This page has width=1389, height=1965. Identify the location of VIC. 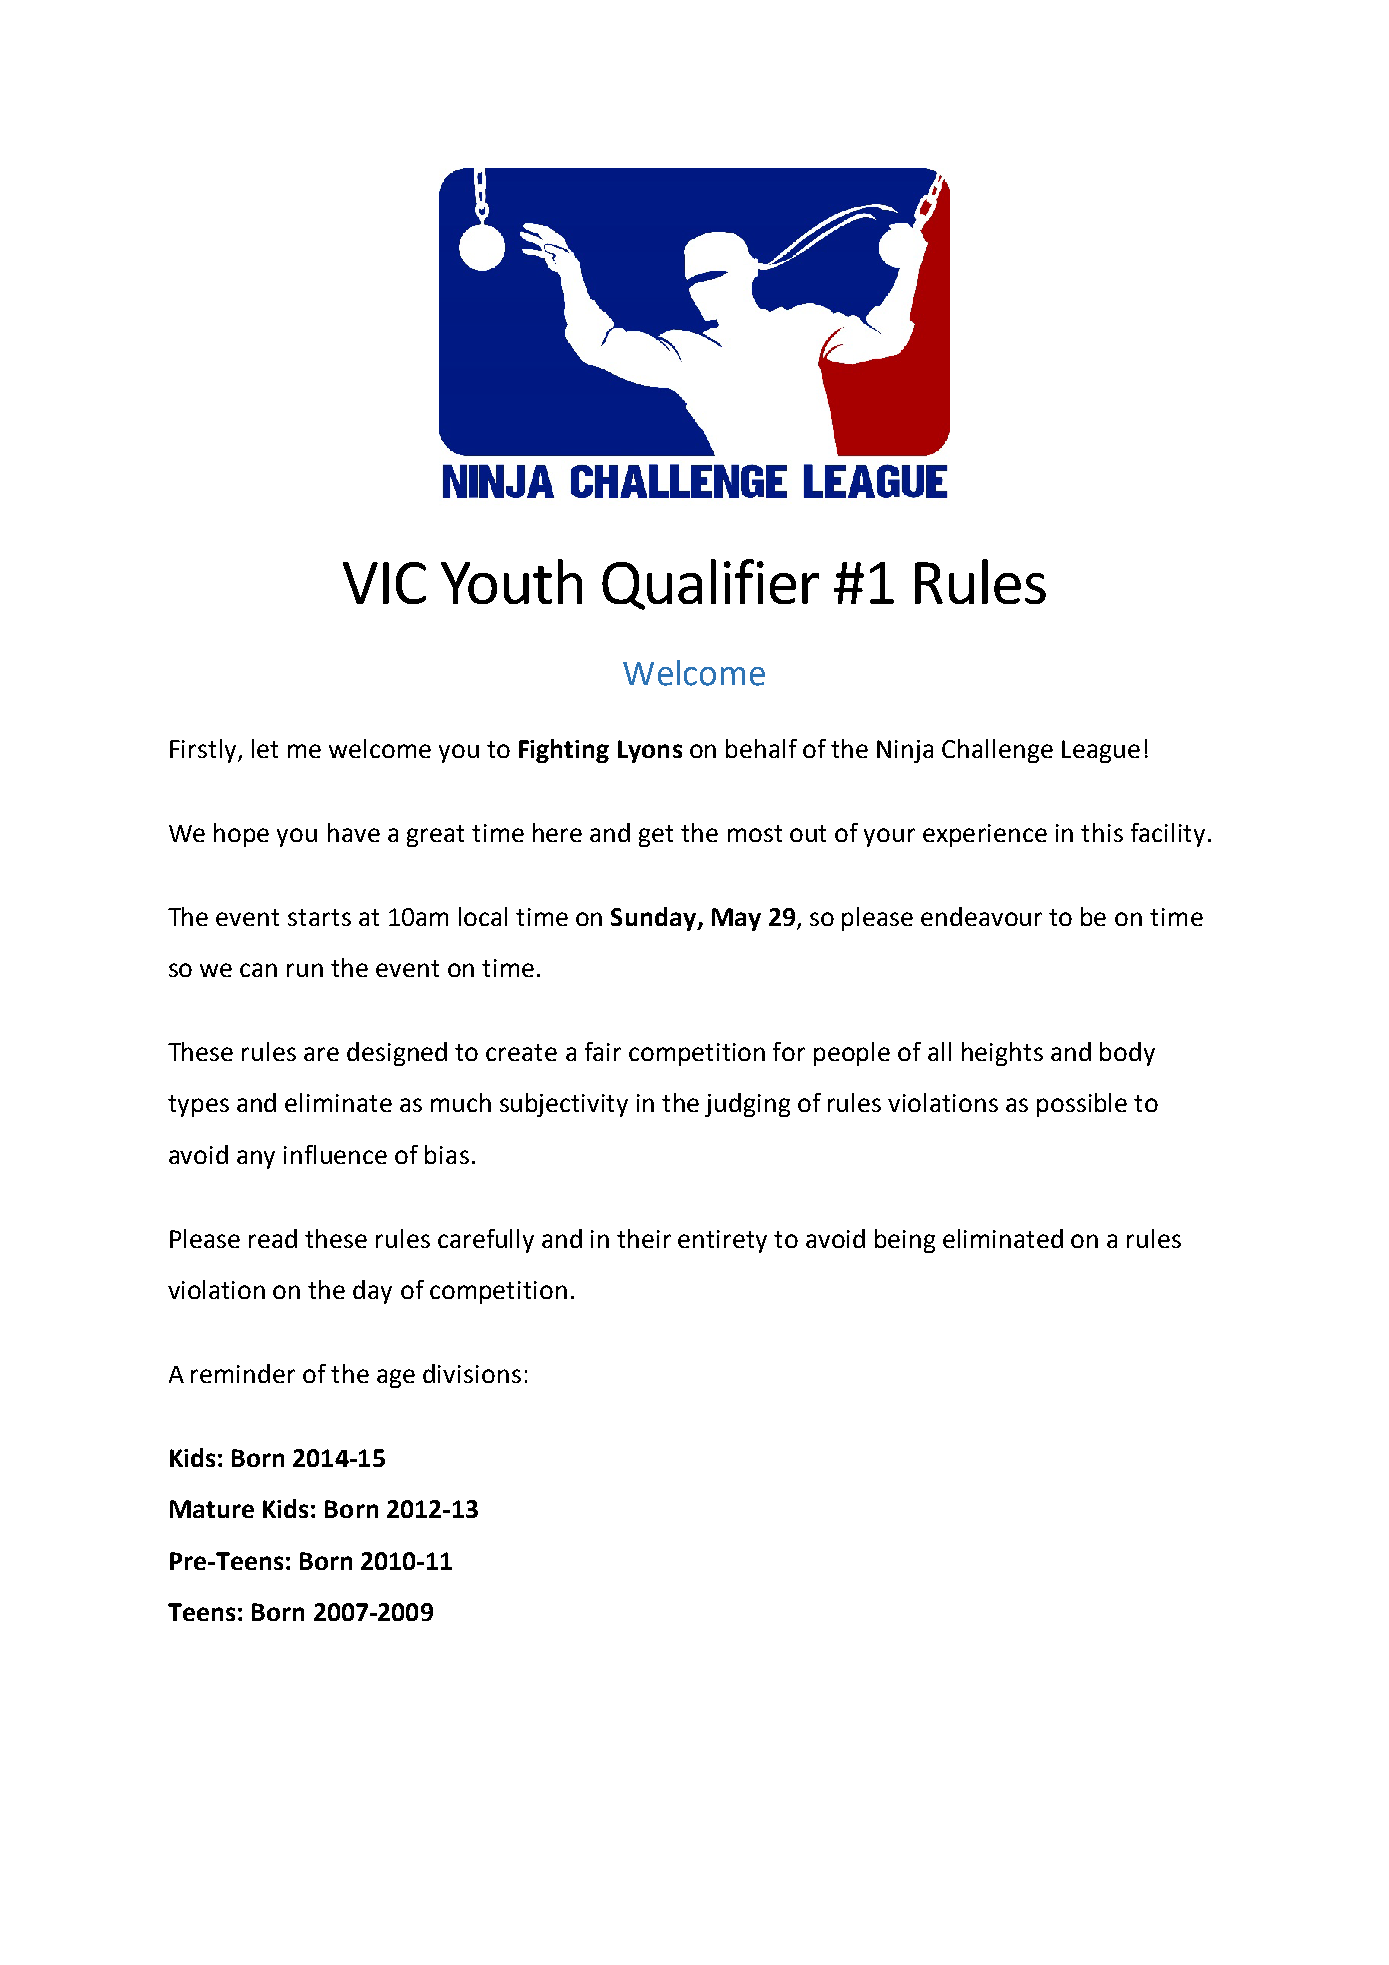
(384, 583).
